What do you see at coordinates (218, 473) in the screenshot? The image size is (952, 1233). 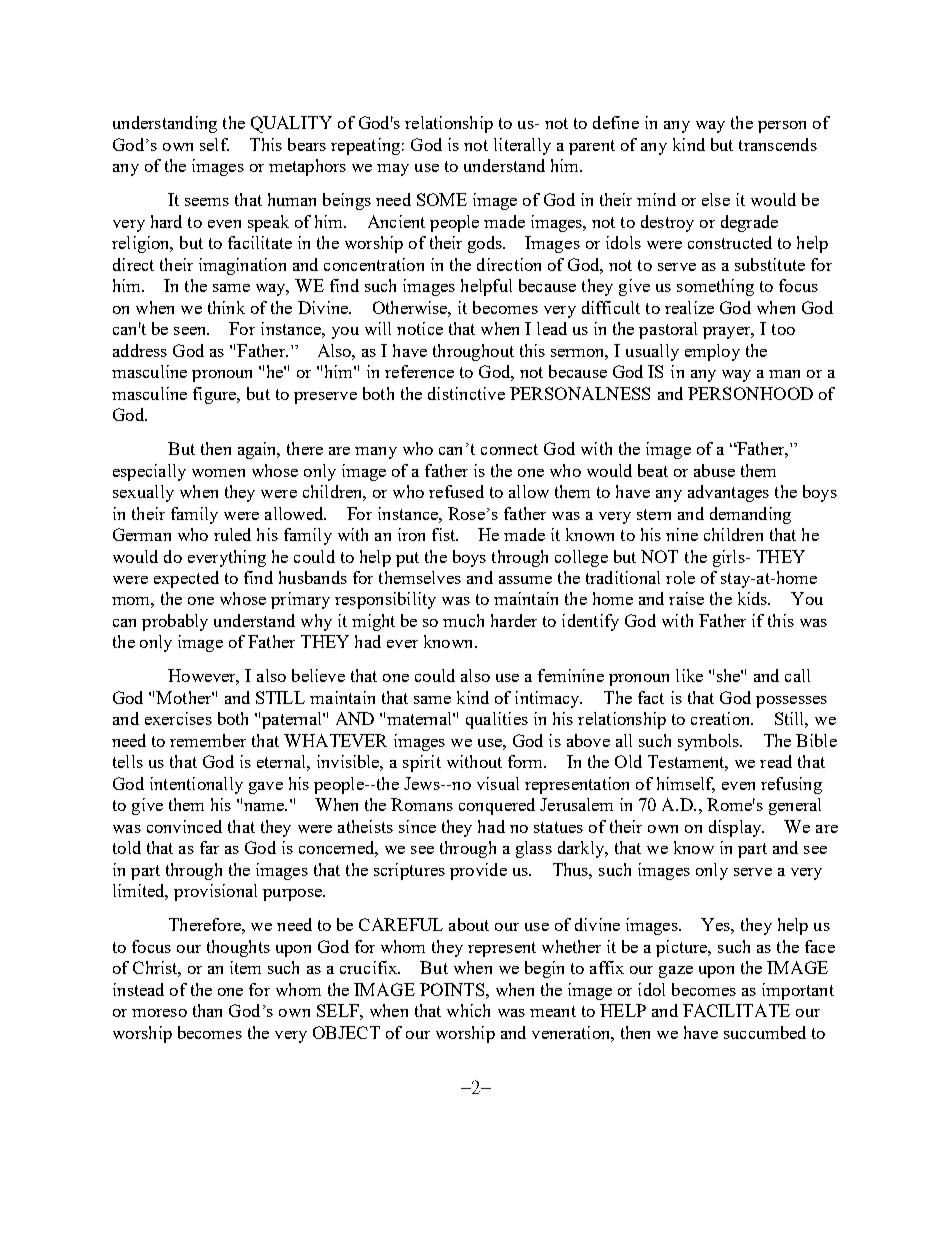 I see `women` at bounding box center [218, 473].
